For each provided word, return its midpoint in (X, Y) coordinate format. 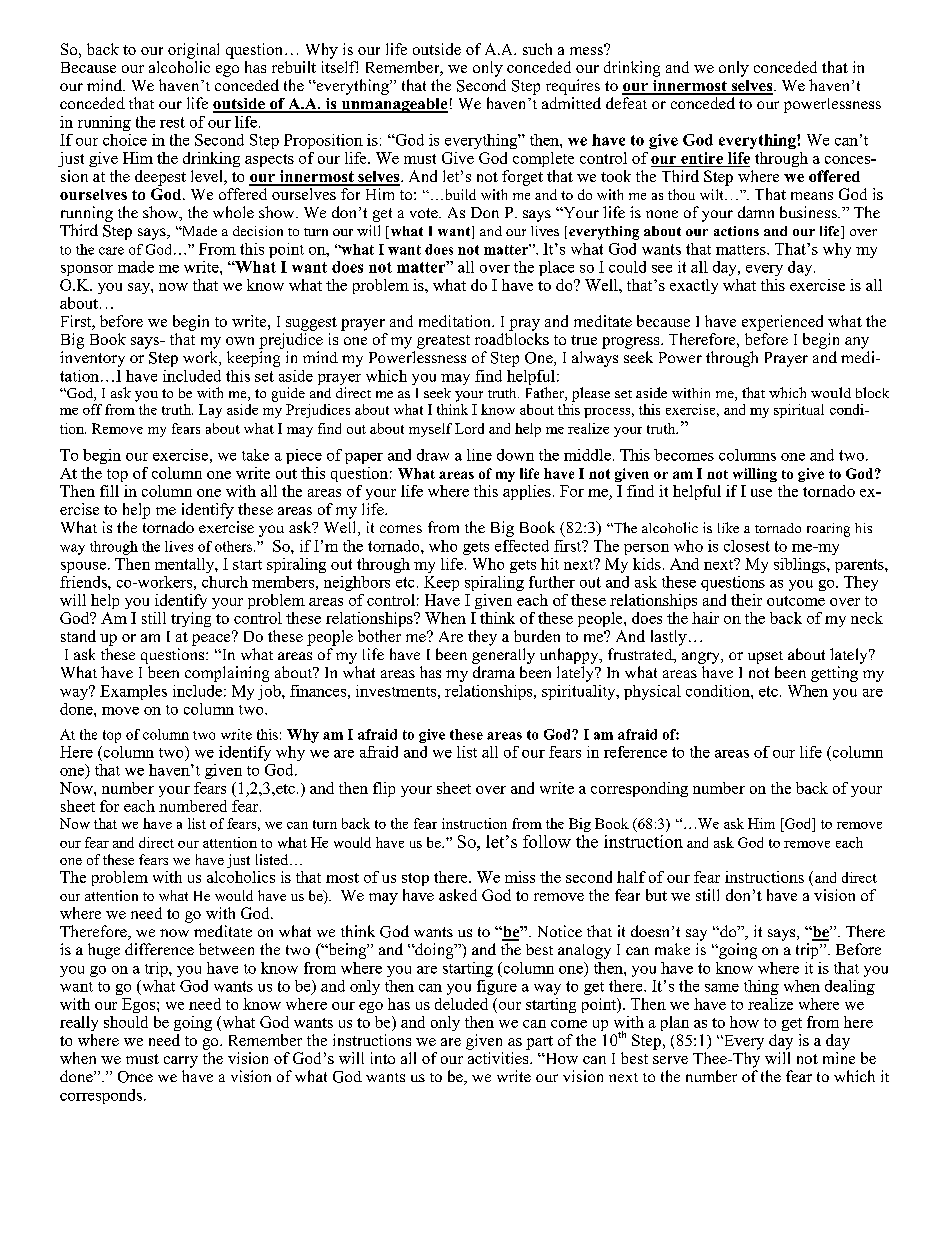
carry (181, 1062)
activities (499, 1058)
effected (522, 546)
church (225, 582)
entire (702, 159)
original (193, 51)
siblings (801, 565)
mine (839, 1058)
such (537, 49)
